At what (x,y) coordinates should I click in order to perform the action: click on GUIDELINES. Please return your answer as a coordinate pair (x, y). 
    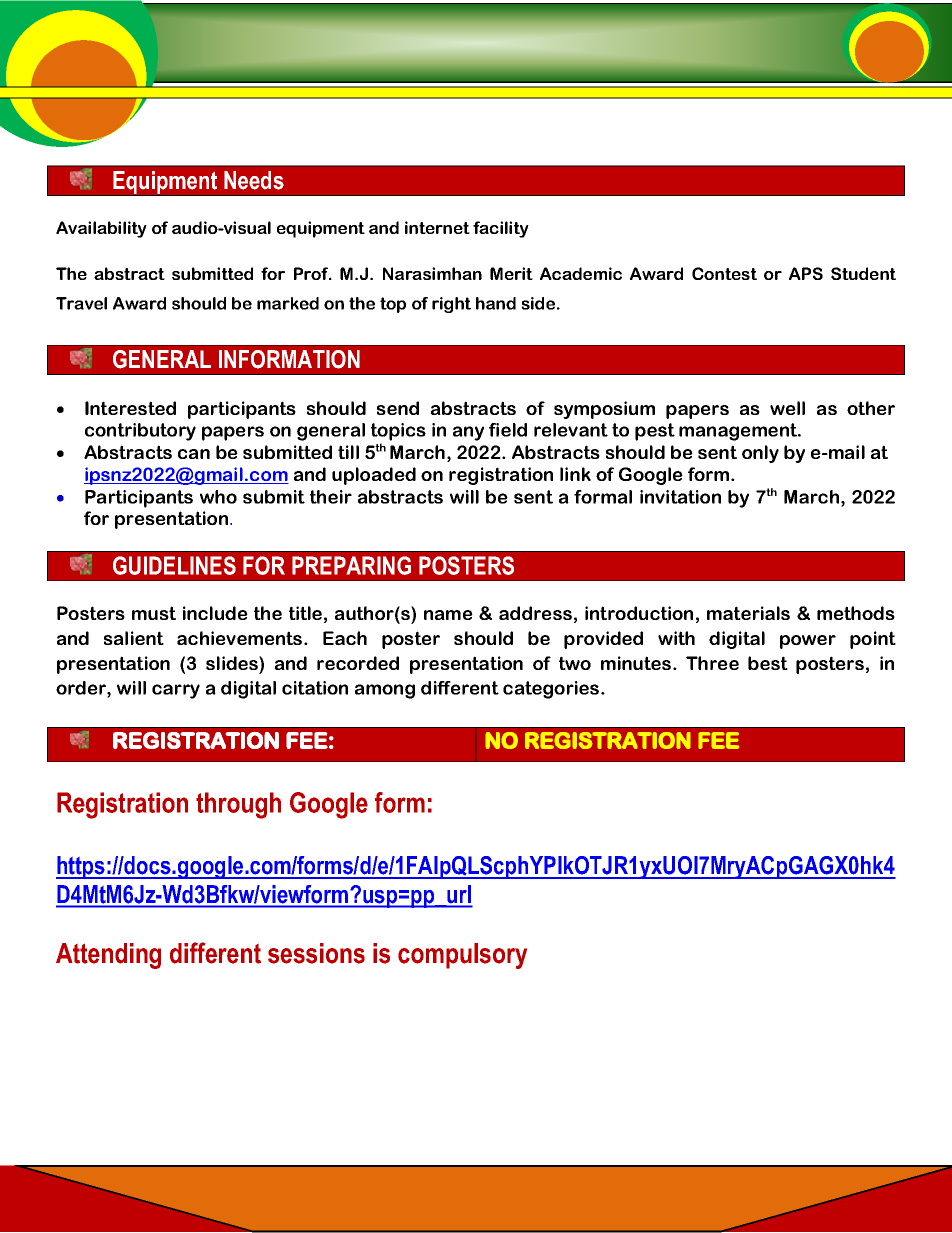
    Looking at the image, I should click on (174, 565).
